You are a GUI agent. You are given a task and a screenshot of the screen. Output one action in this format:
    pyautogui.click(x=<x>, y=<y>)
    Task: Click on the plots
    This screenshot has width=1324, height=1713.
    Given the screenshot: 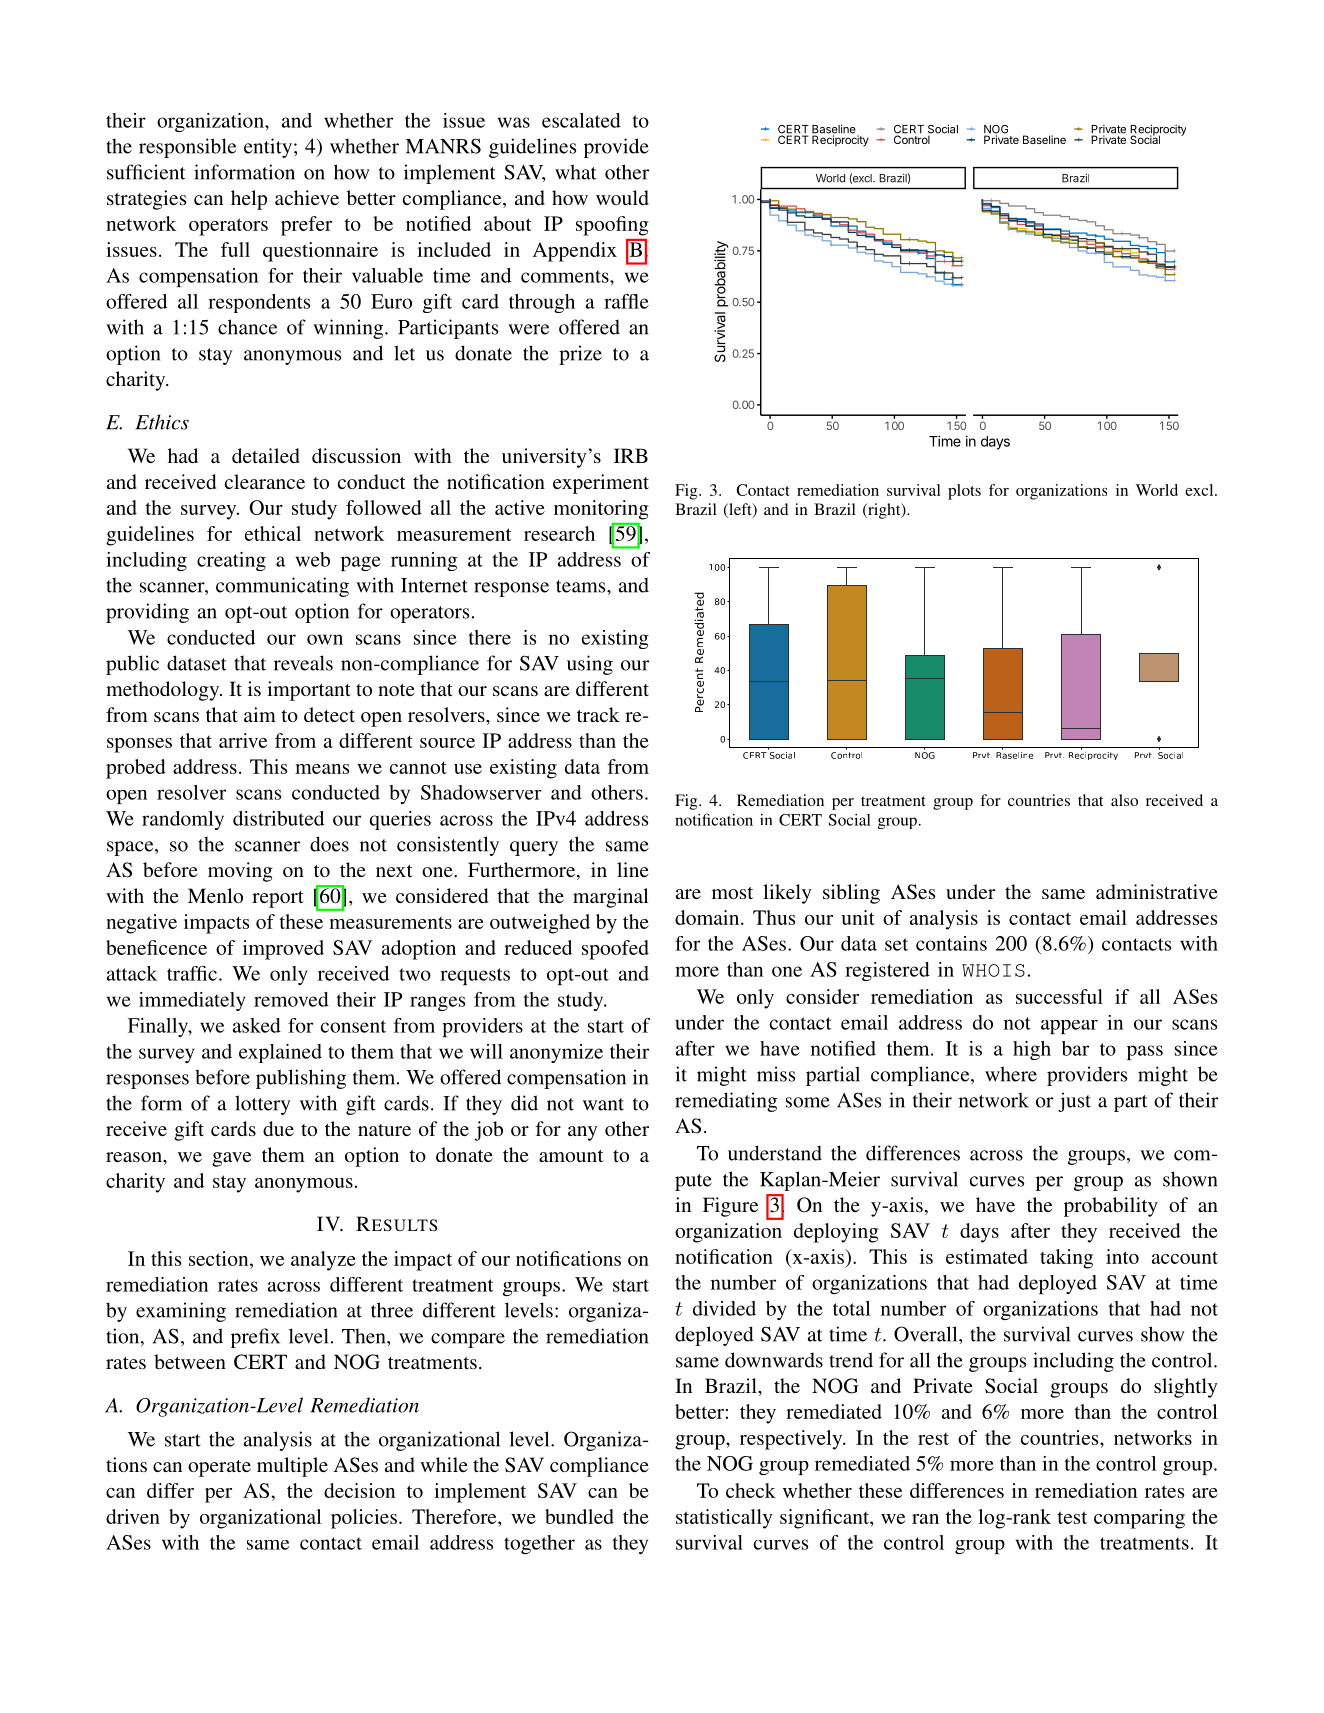 What is the action you would take?
    pyautogui.click(x=964, y=492)
